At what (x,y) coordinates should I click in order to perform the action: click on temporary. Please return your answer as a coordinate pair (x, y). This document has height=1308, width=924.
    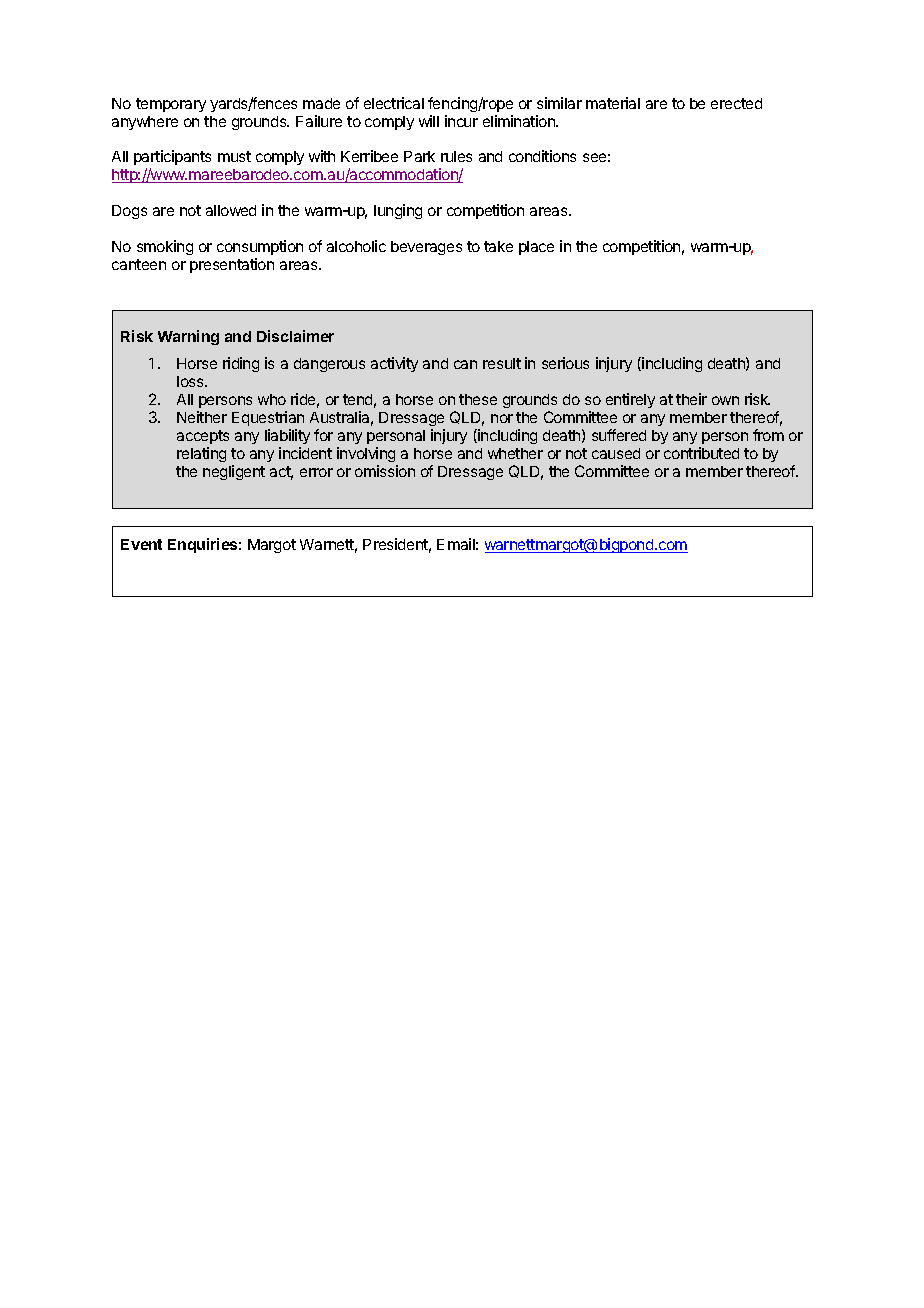
    Looking at the image, I should click on (171, 105).
